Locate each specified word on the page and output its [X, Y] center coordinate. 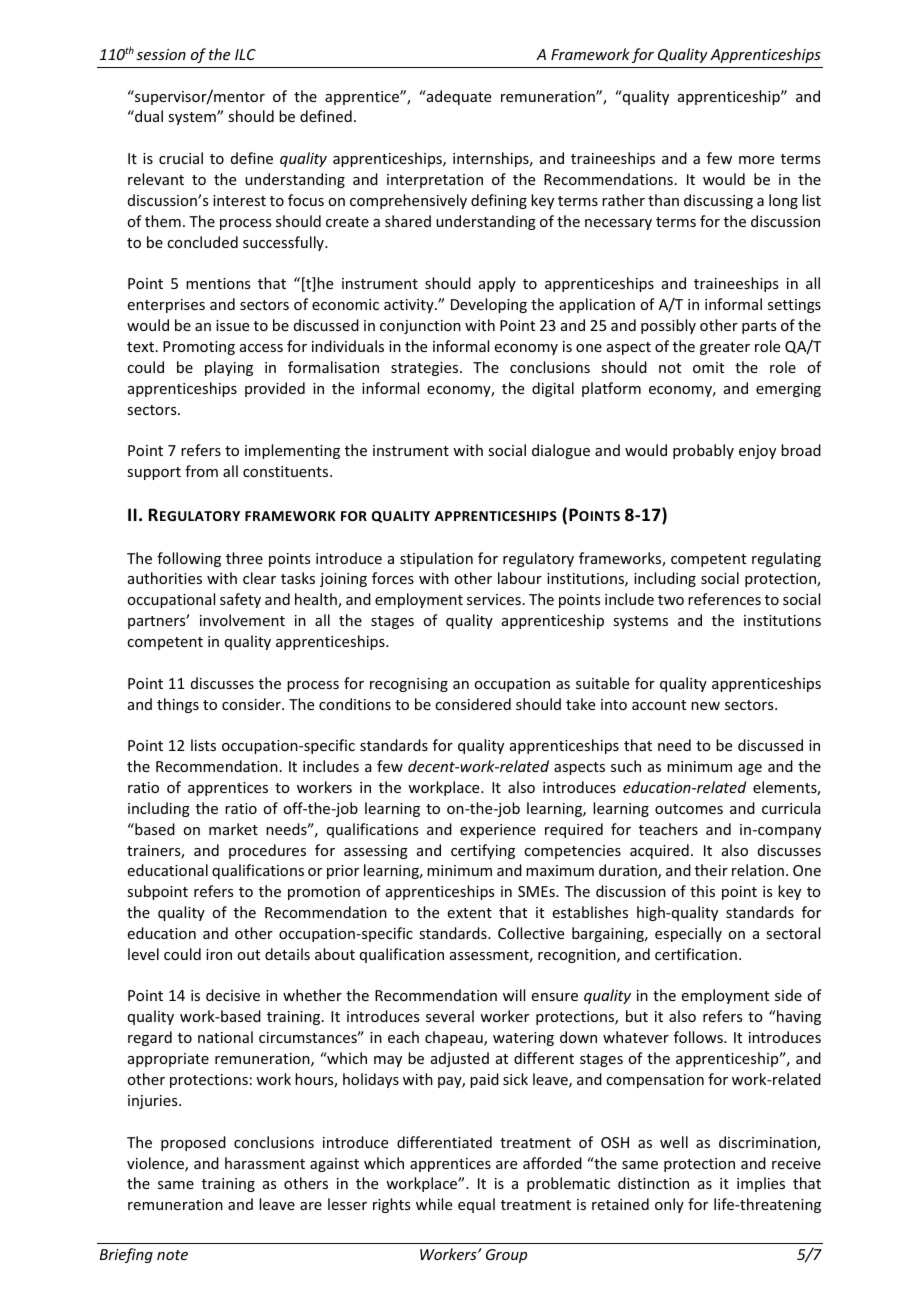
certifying [483, 851]
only [669, 1205]
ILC [245, 54]
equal [476, 1205]
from [201, 471]
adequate [458, 97]
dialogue [561, 451]
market [233, 829]
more [756, 160]
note [172, 1255]
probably [703, 451]
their [711, 870]
